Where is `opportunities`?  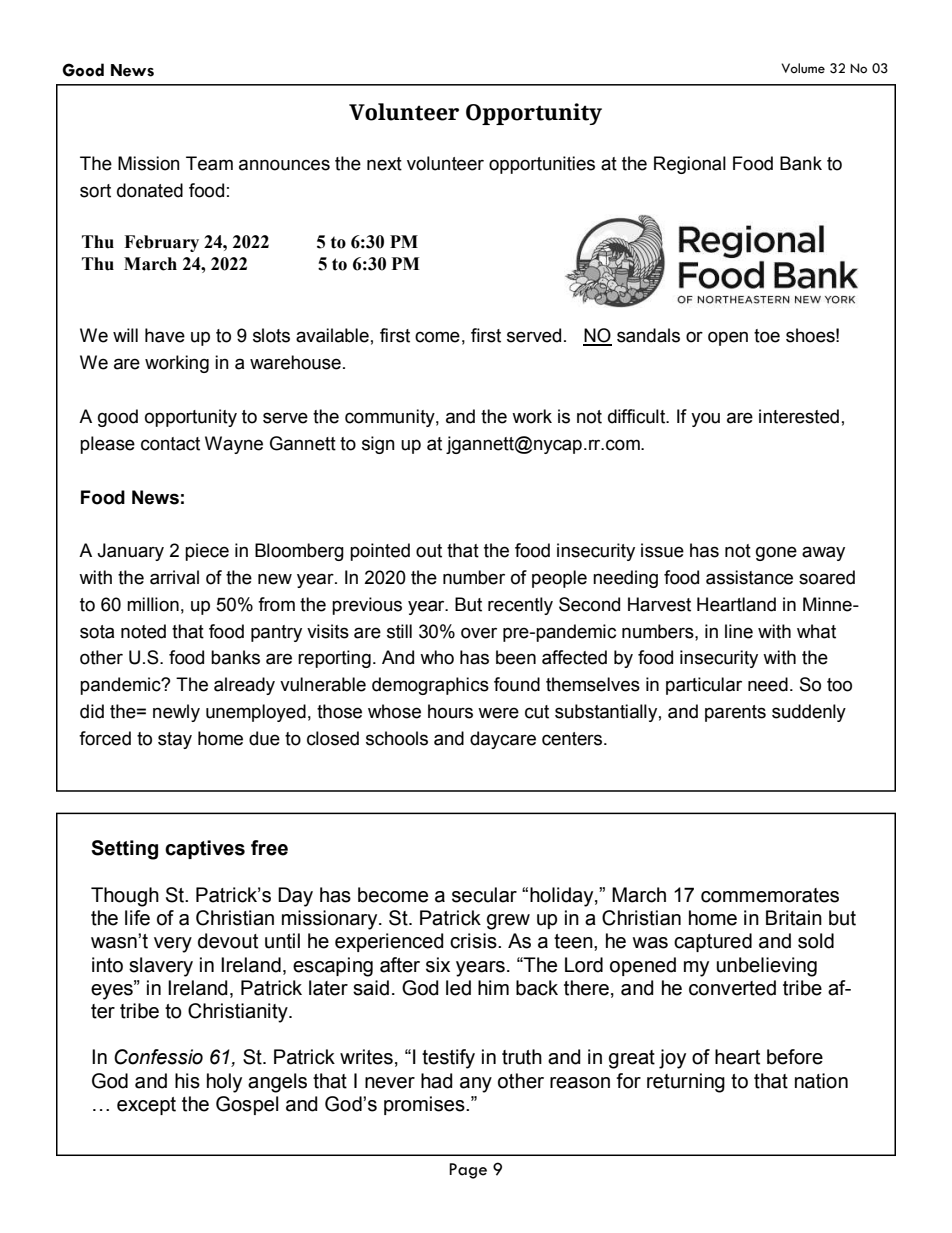 opportunities is located at coordinates (542, 165).
